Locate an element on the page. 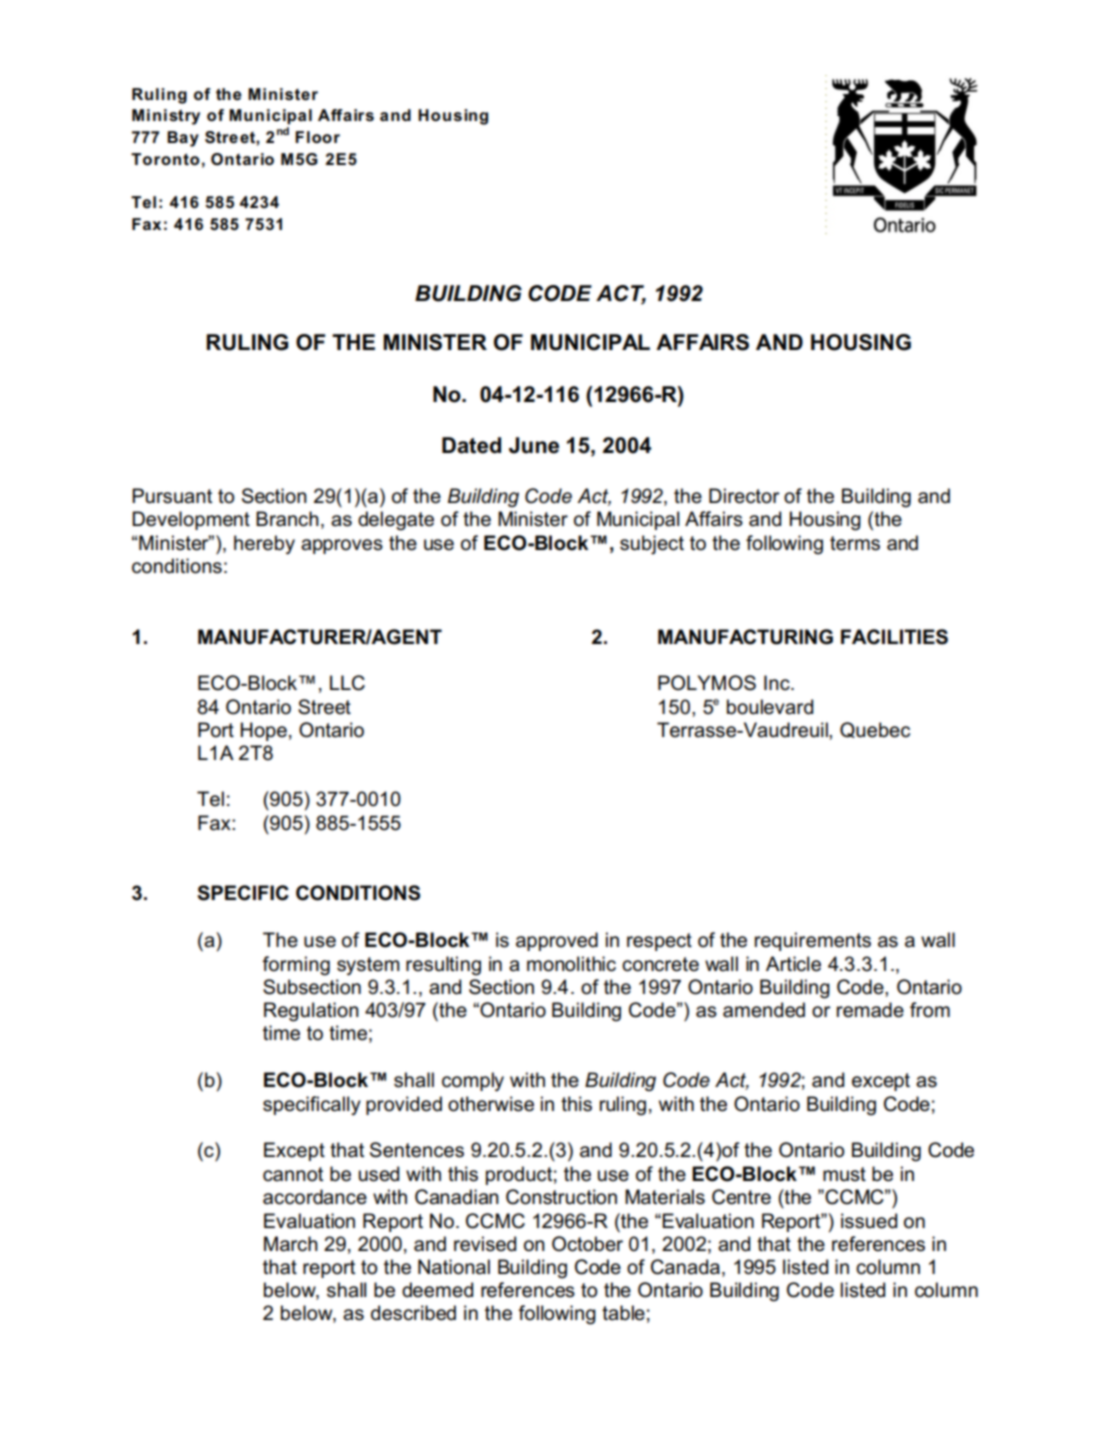 The width and height of the image is (1117, 1445). Bay is located at coordinates (183, 139).
